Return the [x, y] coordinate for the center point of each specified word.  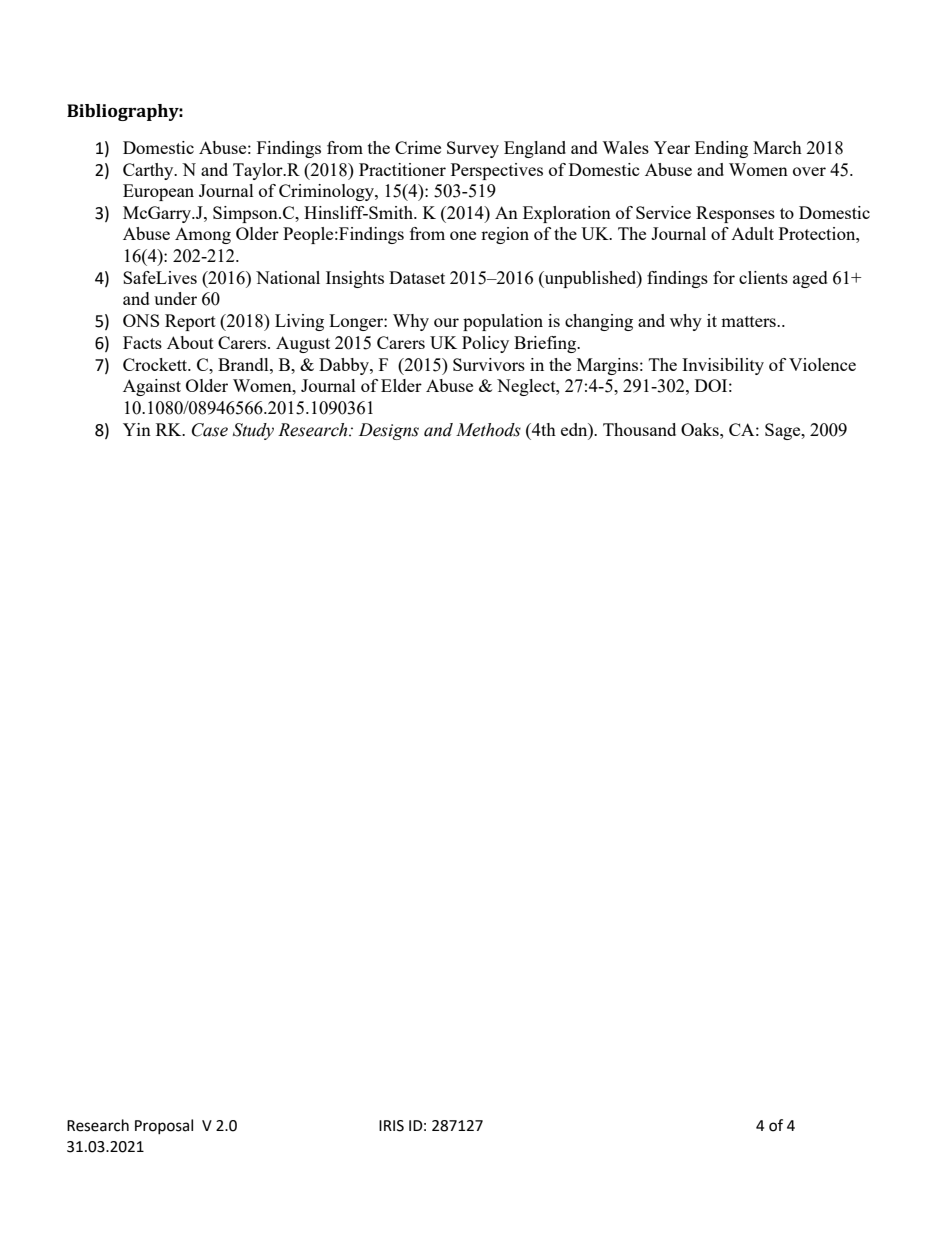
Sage [784, 431]
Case [210, 430]
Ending [721, 149]
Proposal [164, 1126]
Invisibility [723, 366]
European [158, 192]
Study [253, 431]
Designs [389, 431]
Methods [488, 430]
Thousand [639, 429]
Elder [401, 385]
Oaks [701, 429]
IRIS [391, 1126]
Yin [137, 429]
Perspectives [497, 171]
